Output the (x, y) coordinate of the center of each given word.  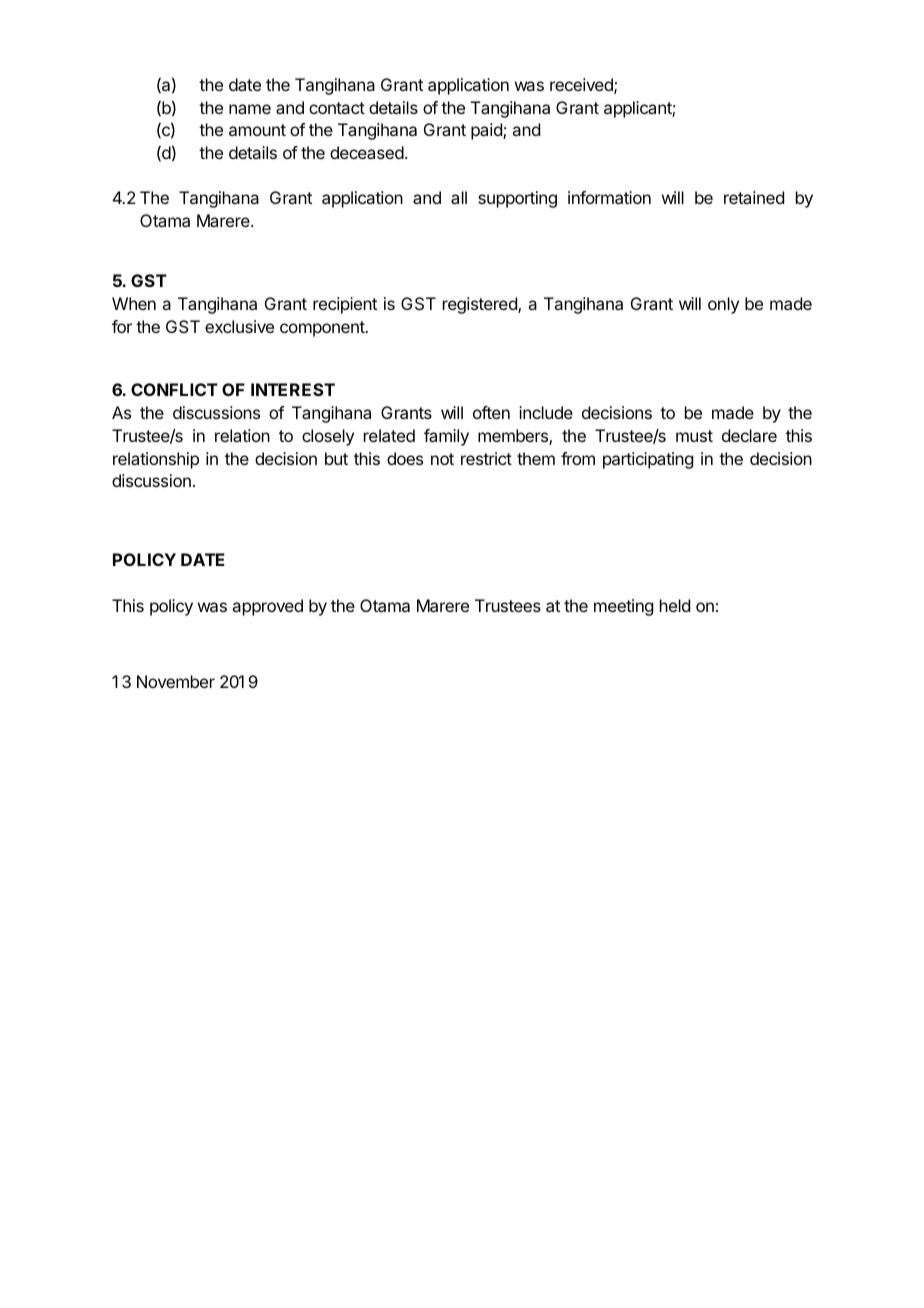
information (609, 197)
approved (267, 607)
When (134, 303)
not (442, 459)
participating (648, 460)
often (491, 412)
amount (257, 130)
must (694, 436)
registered (481, 305)
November (176, 681)
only (723, 305)
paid (487, 131)
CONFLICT (174, 389)
